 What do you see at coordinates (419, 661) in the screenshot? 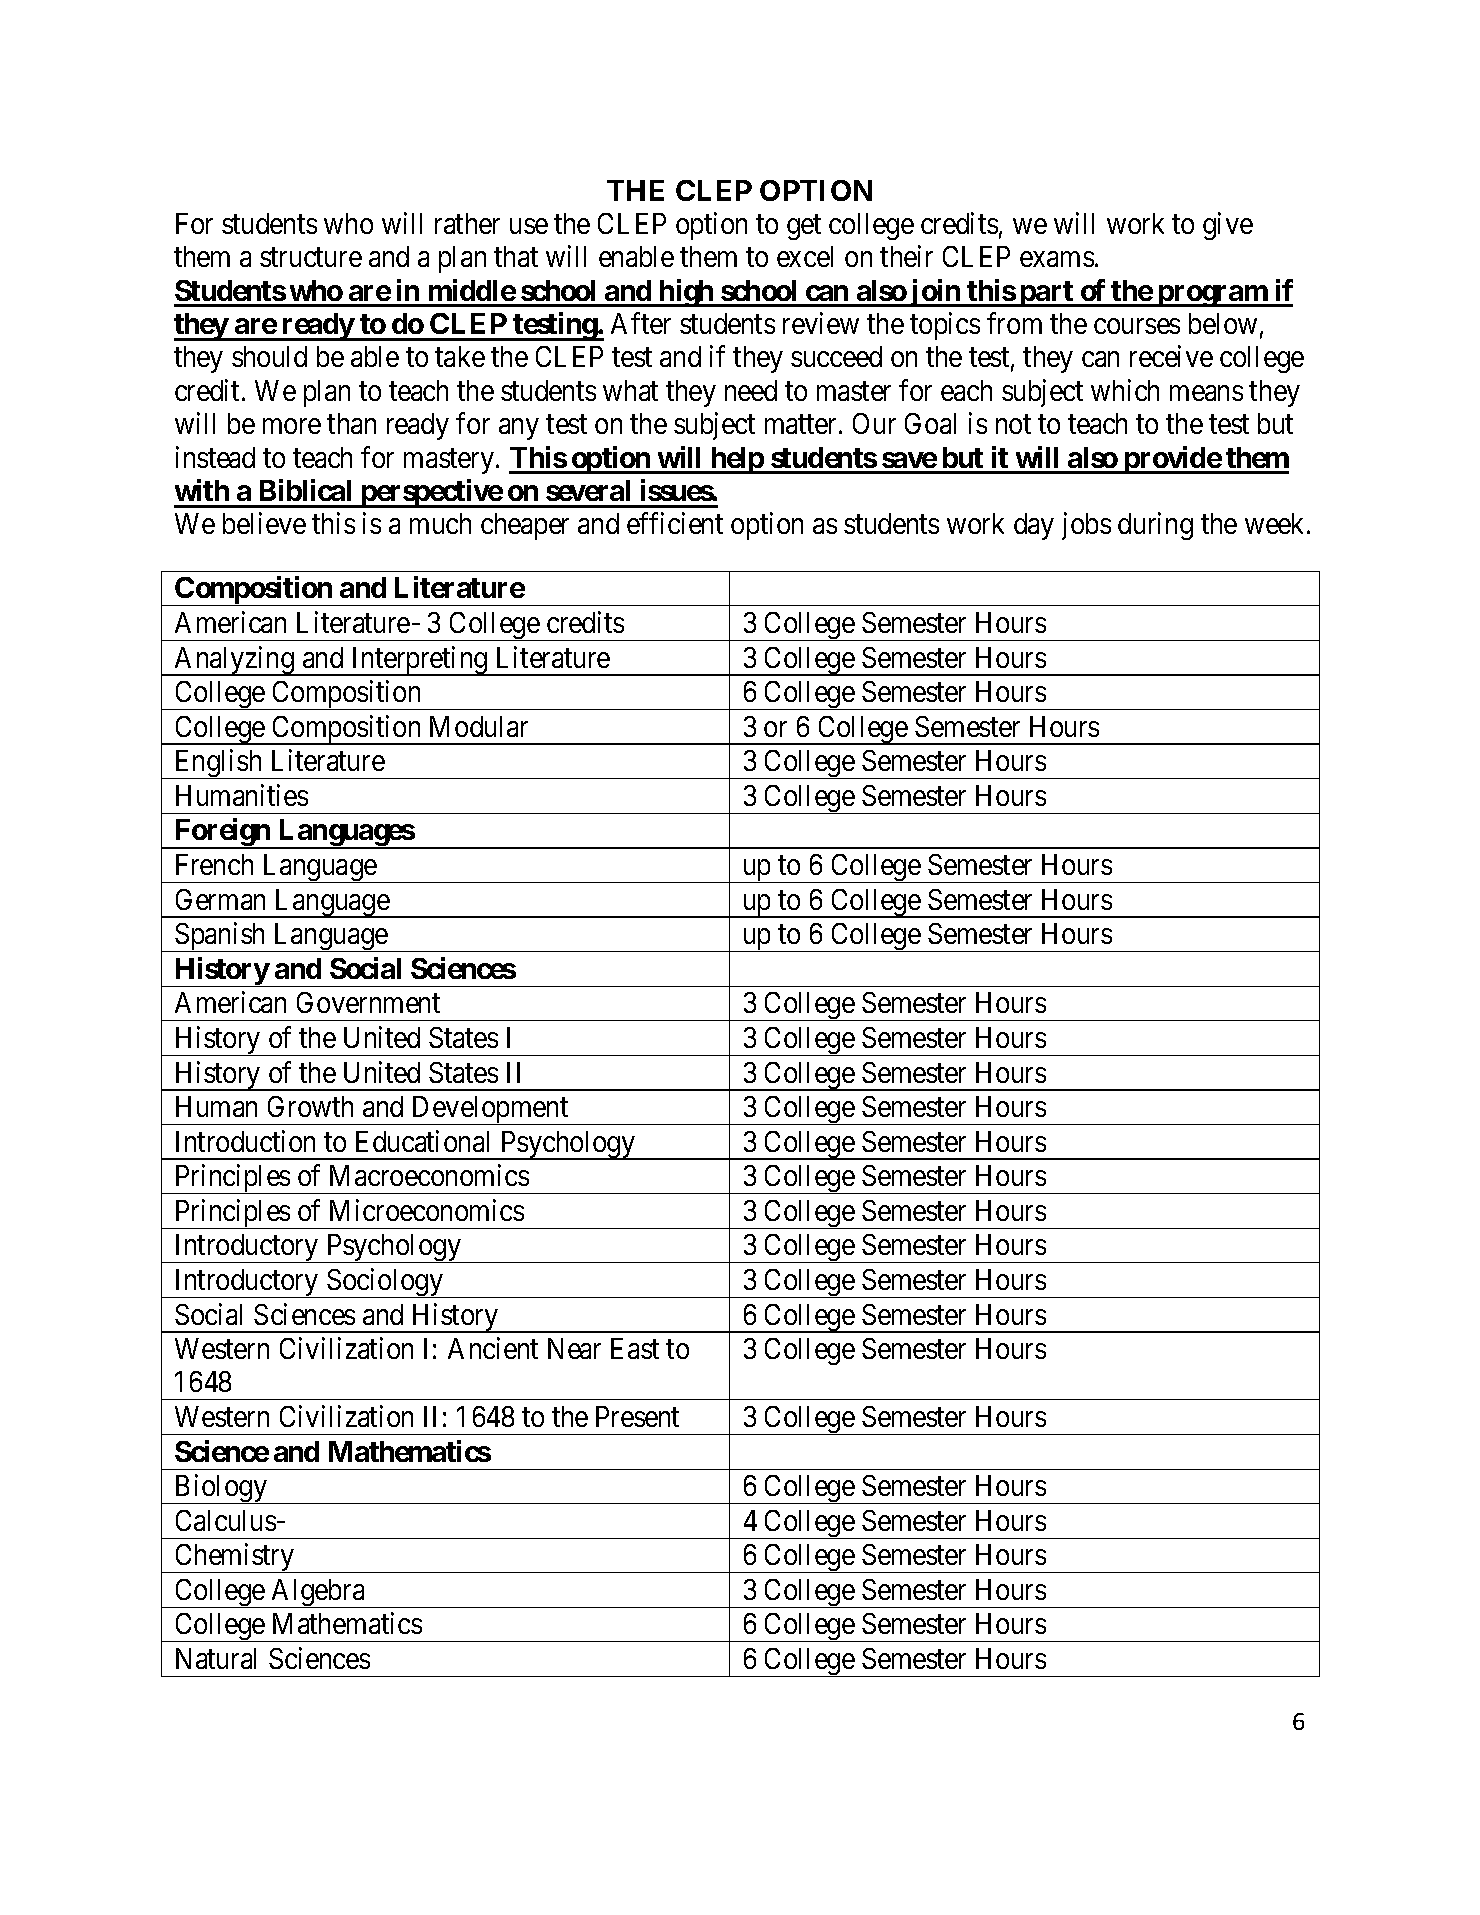
I see `Interpreting` at bounding box center [419, 661].
